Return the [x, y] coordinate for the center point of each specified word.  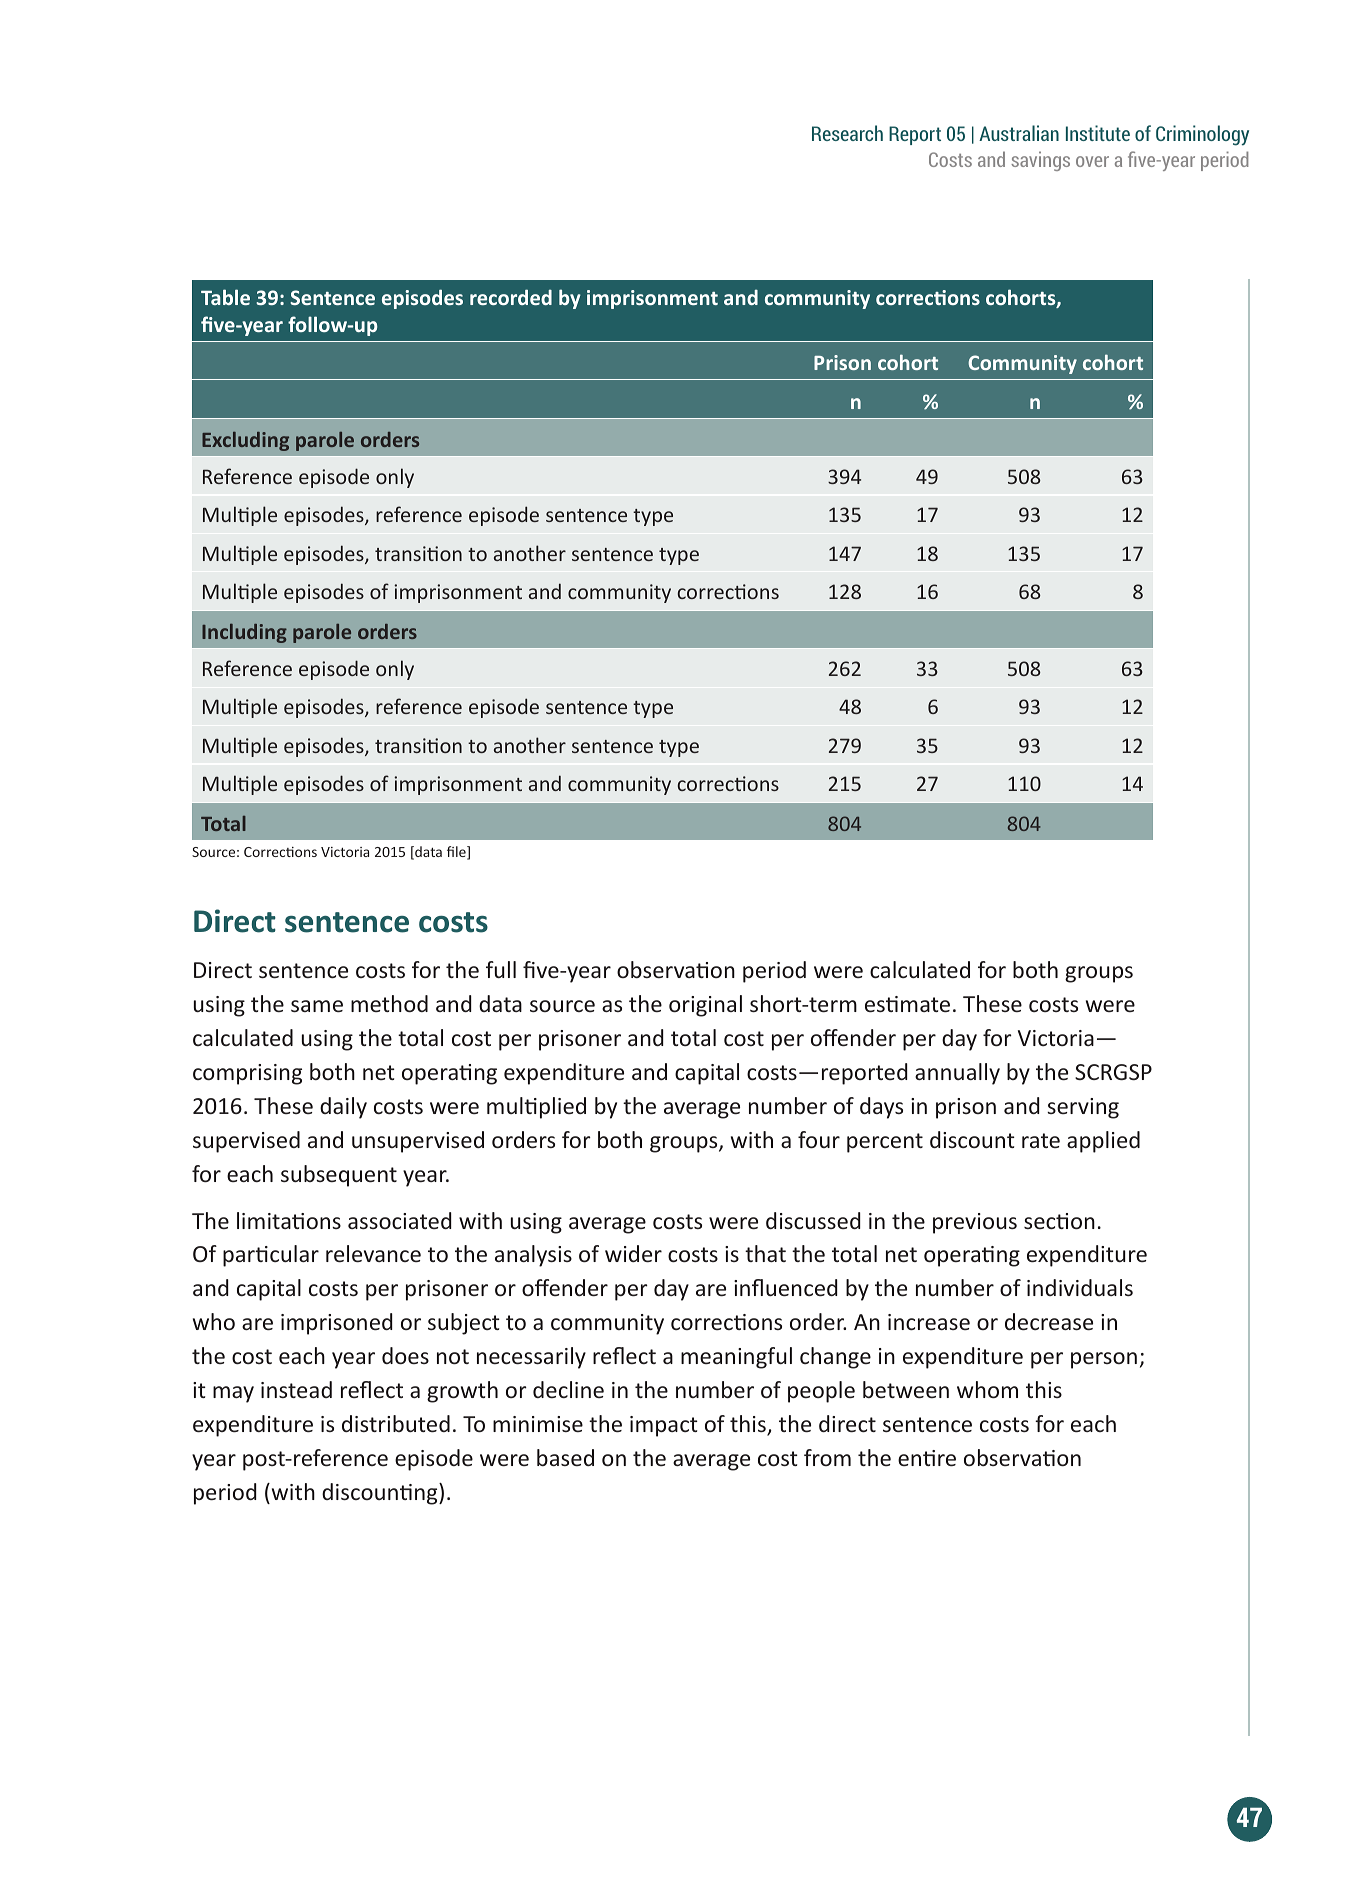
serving [1083, 1108]
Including [244, 633]
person [1104, 1360]
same [317, 1006]
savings [1040, 161]
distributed [396, 1423]
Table [225, 297]
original [705, 1006]
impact [664, 1426]
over [1092, 161]
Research [847, 133]
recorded [511, 297]
